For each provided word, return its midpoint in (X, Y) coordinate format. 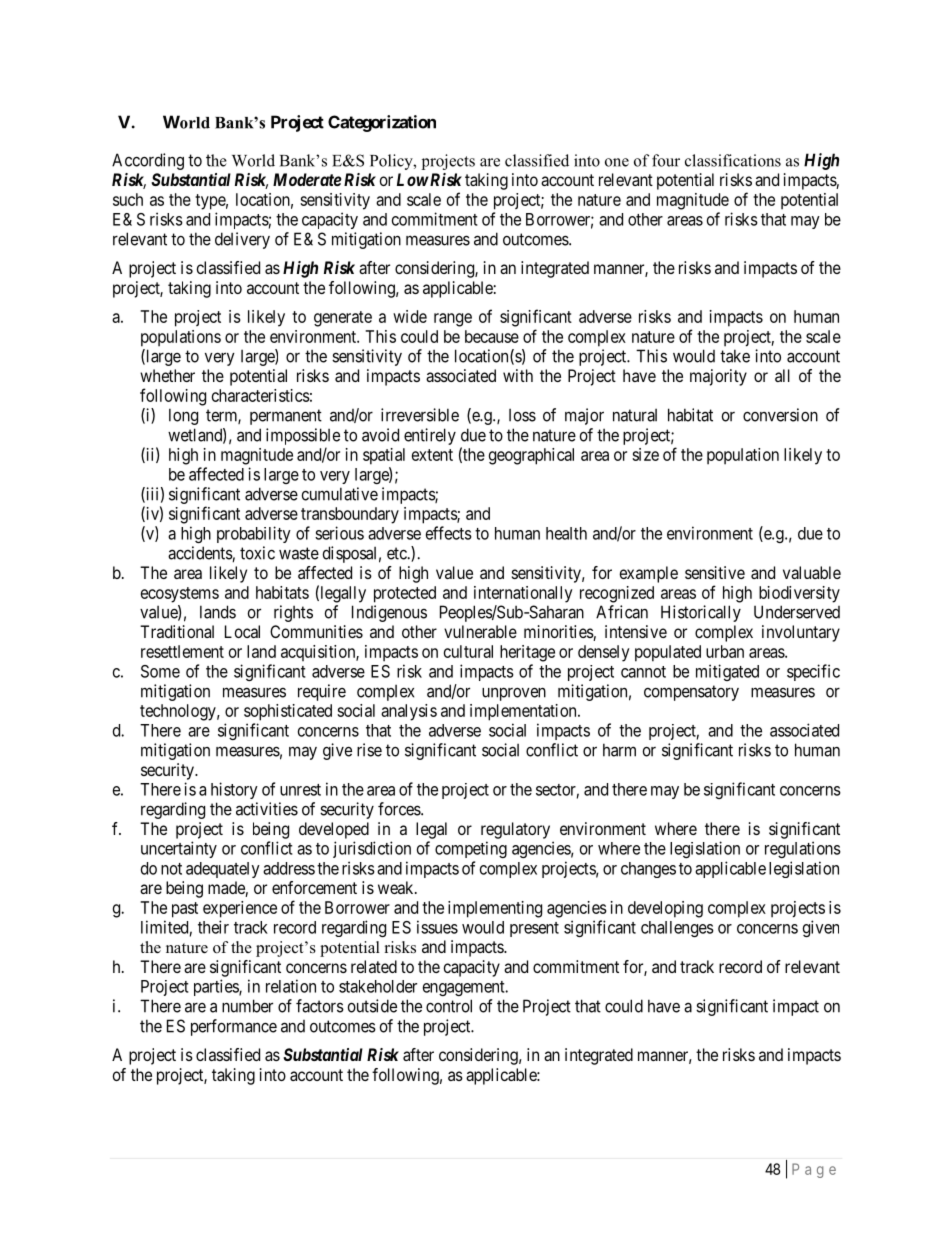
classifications (733, 160)
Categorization (382, 123)
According (148, 161)
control (449, 1006)
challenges (677, 929)
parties (217, 987)
